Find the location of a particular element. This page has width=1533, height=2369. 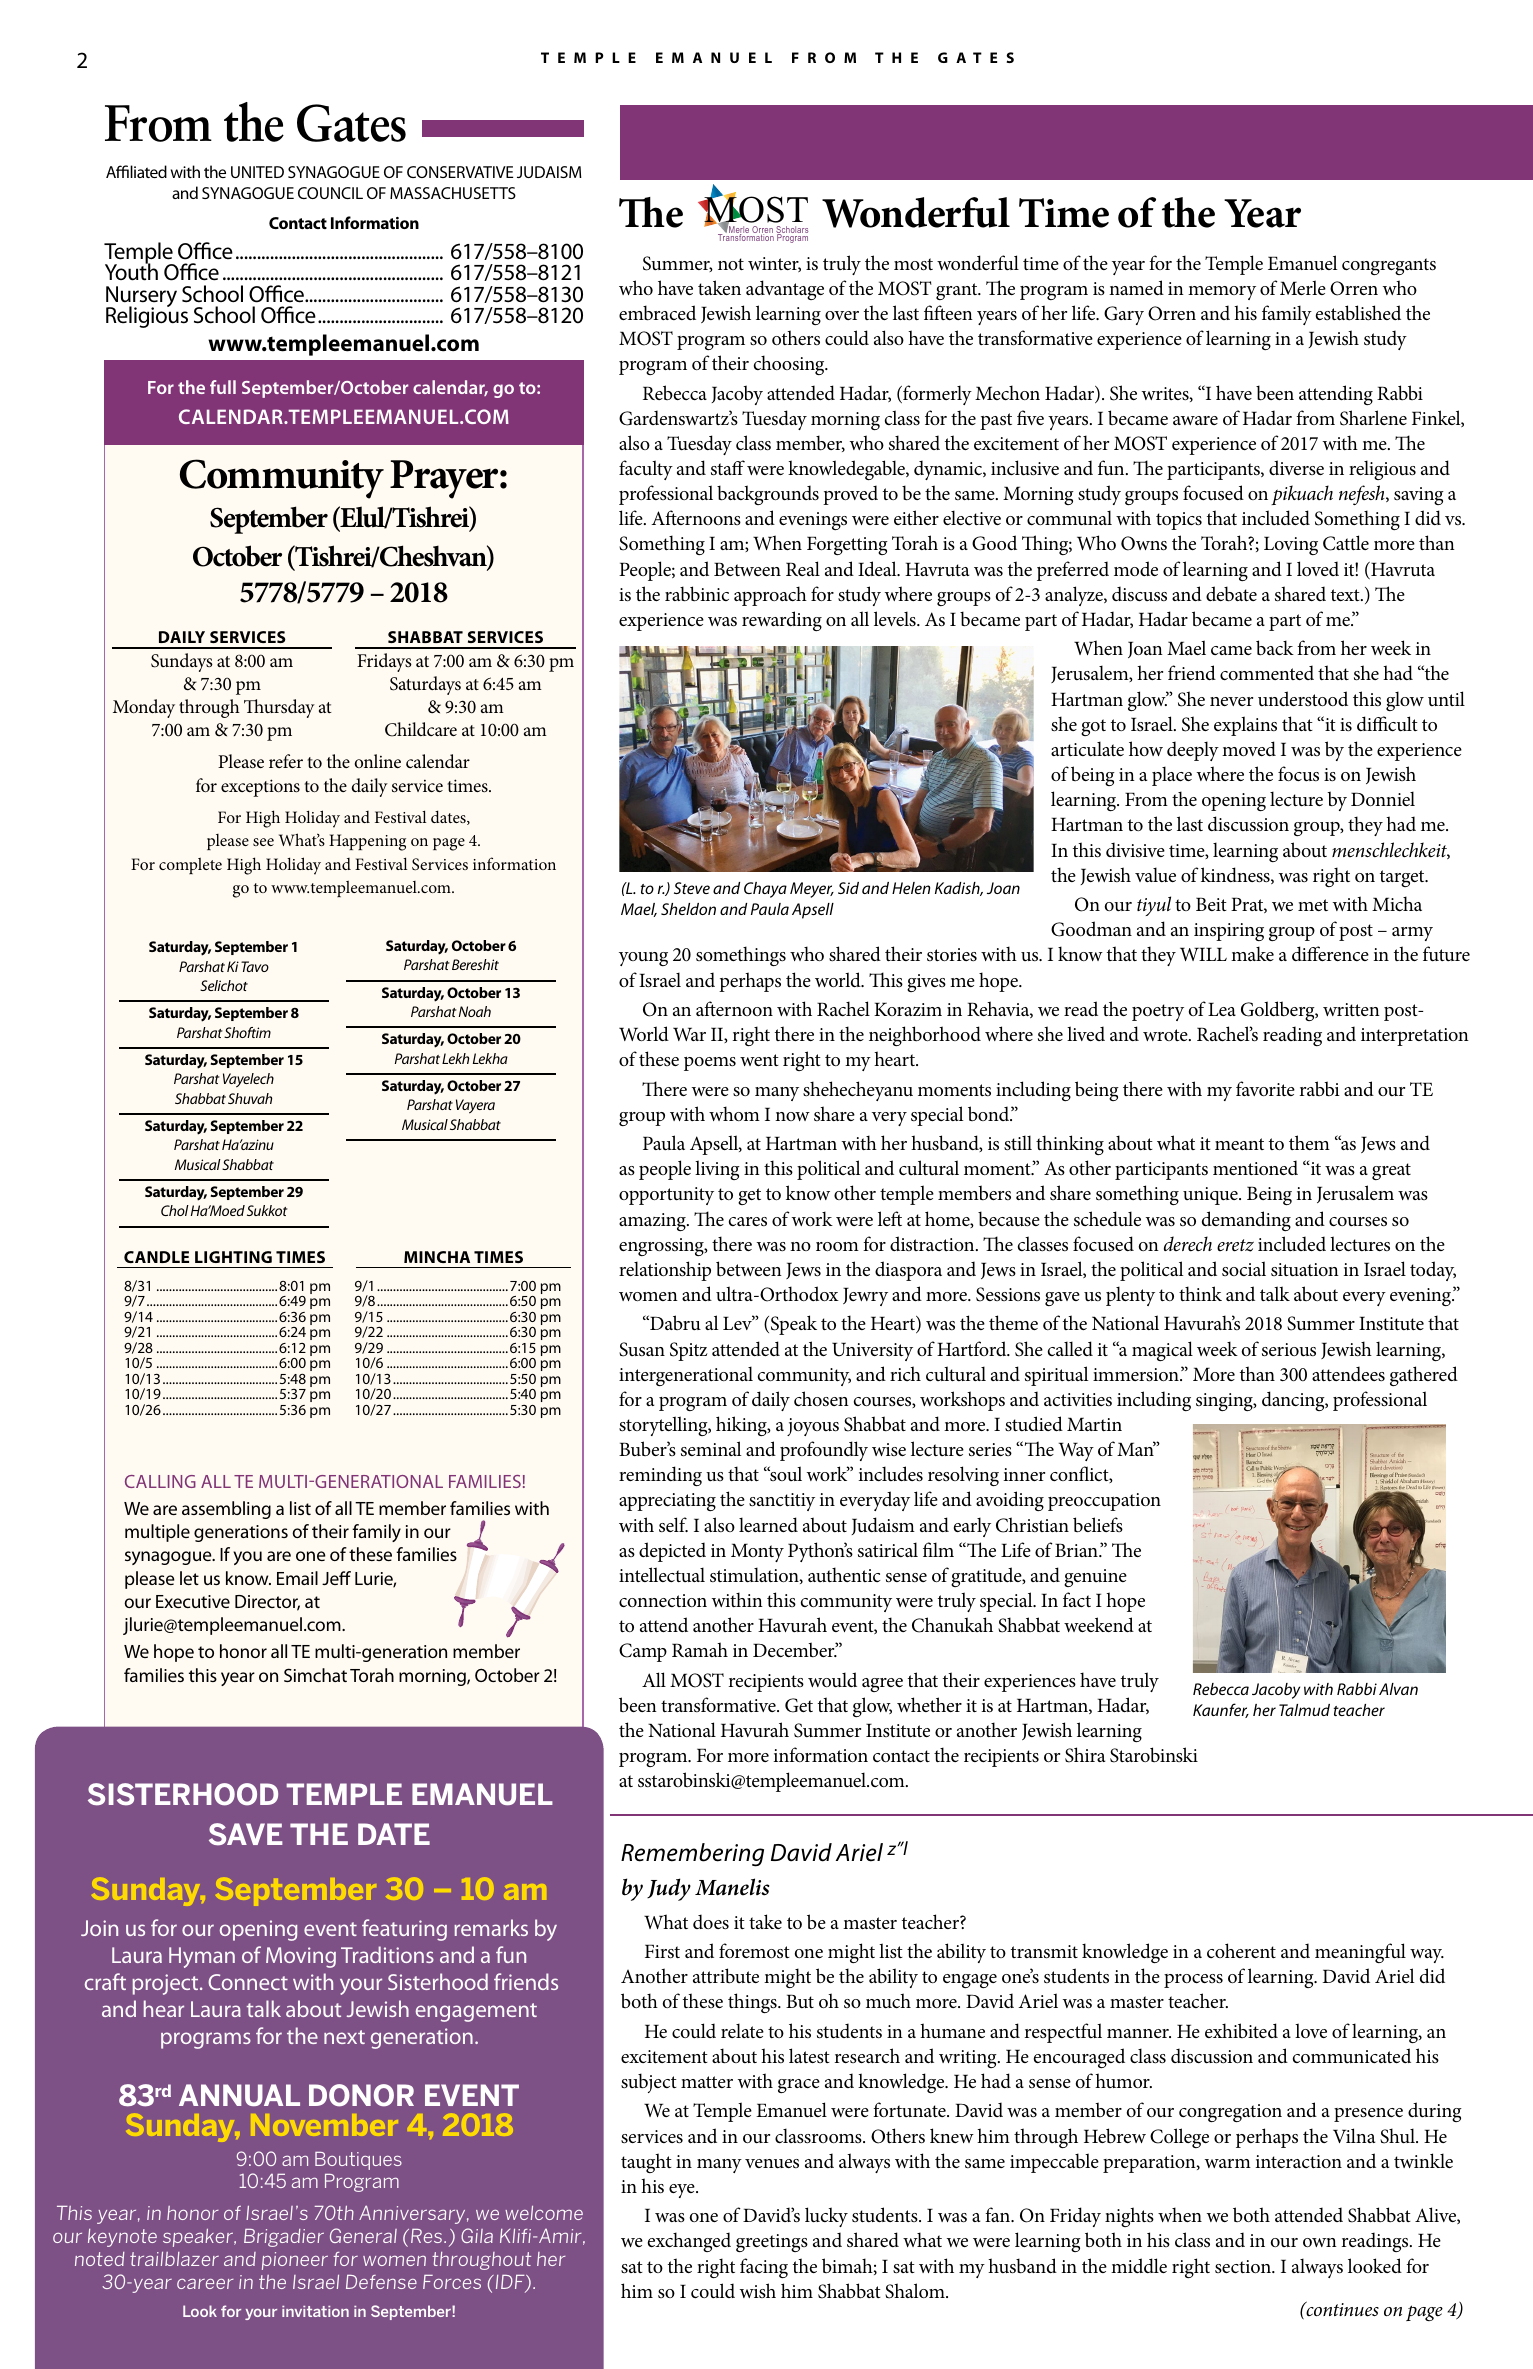

advantage is located at coordinates (785, 290).
